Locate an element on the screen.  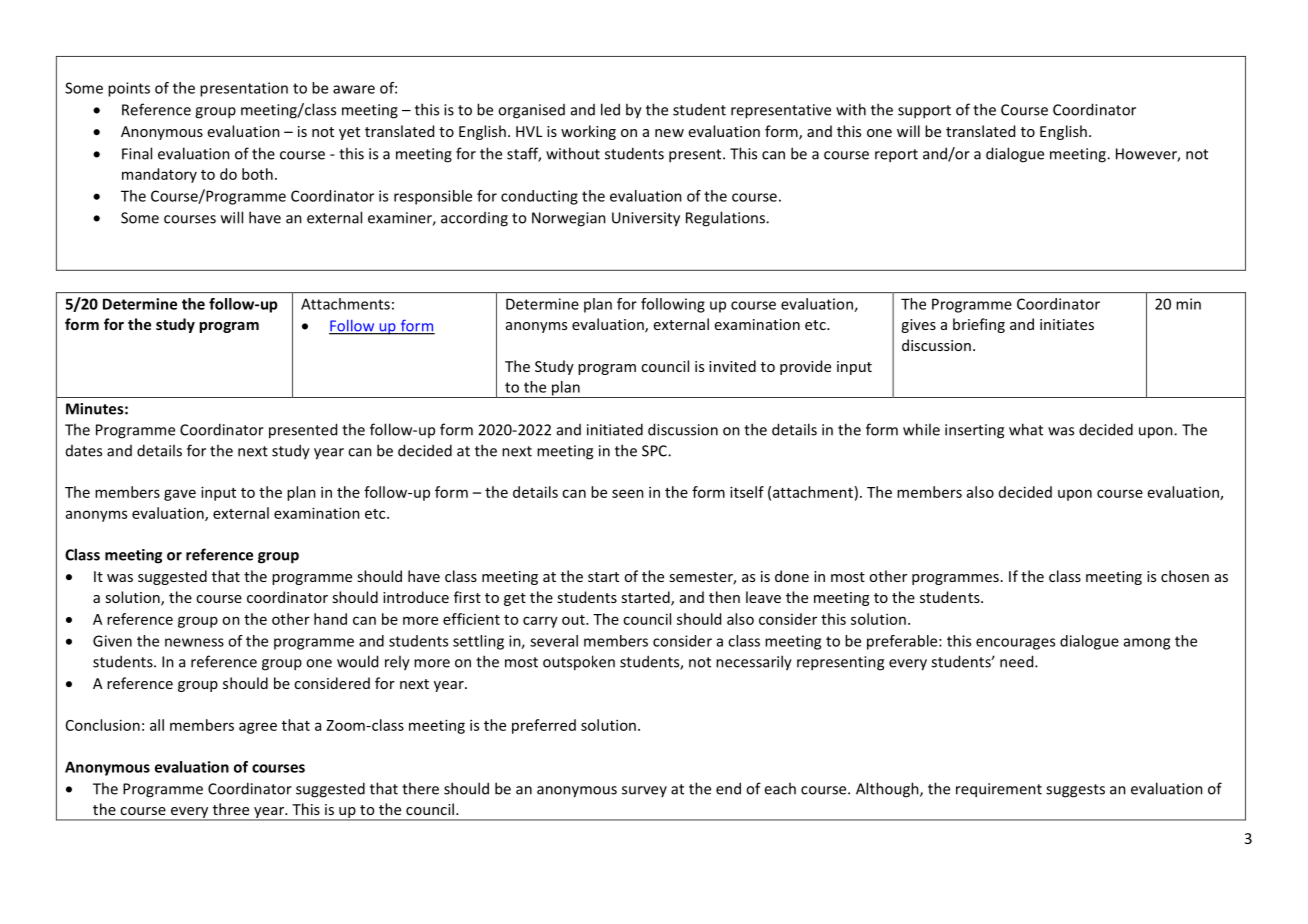
suggests is located at coordinates (1075, 791).
